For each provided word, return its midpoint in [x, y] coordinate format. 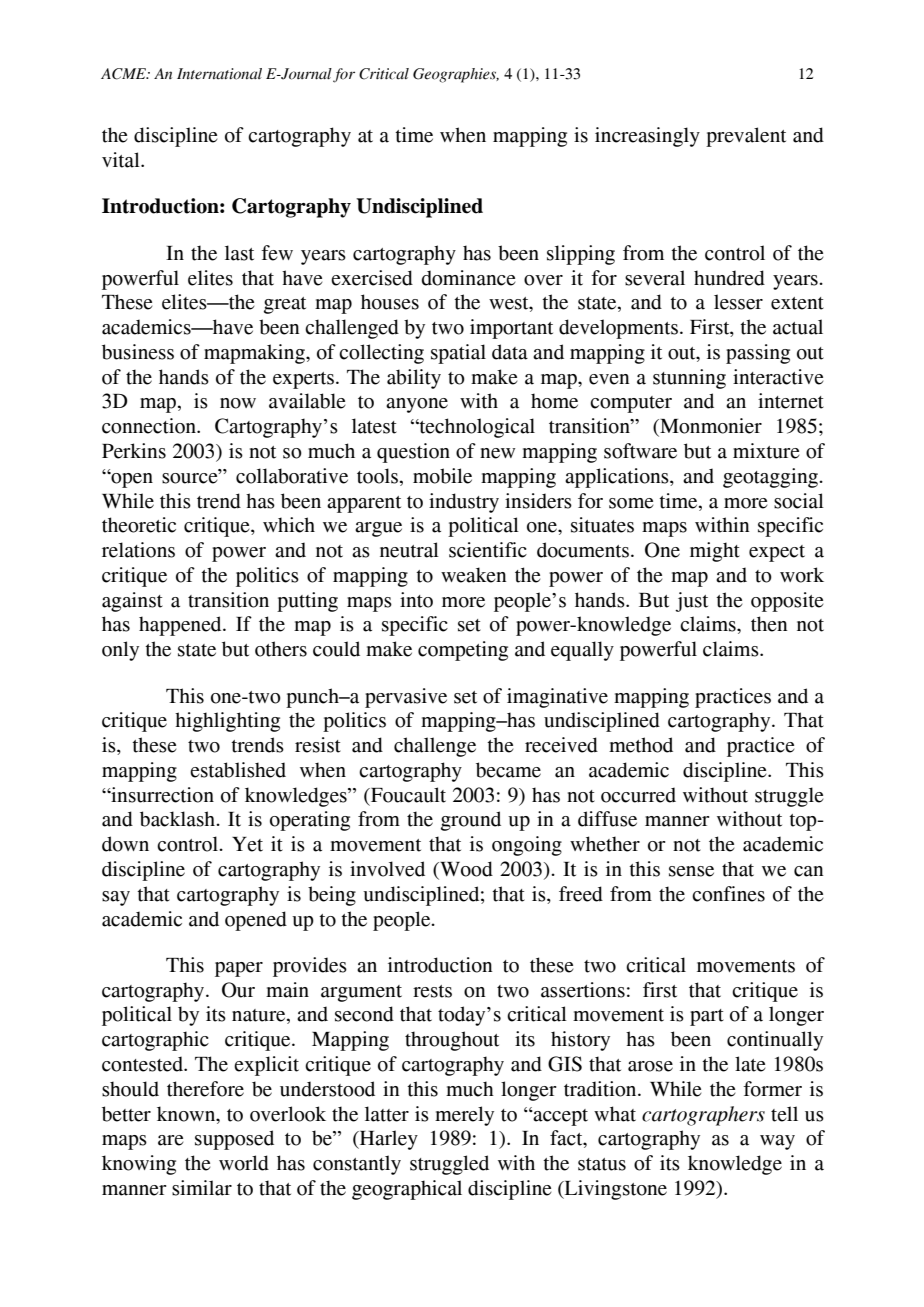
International [219, 74]
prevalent [746, 137]
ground [471, 821]
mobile [442, 476]
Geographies [455, 75]
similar [202, 1188]
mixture [766, 451]
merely [464, 1116]
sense [691, 871]
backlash [179, 819]
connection [150, 426]
